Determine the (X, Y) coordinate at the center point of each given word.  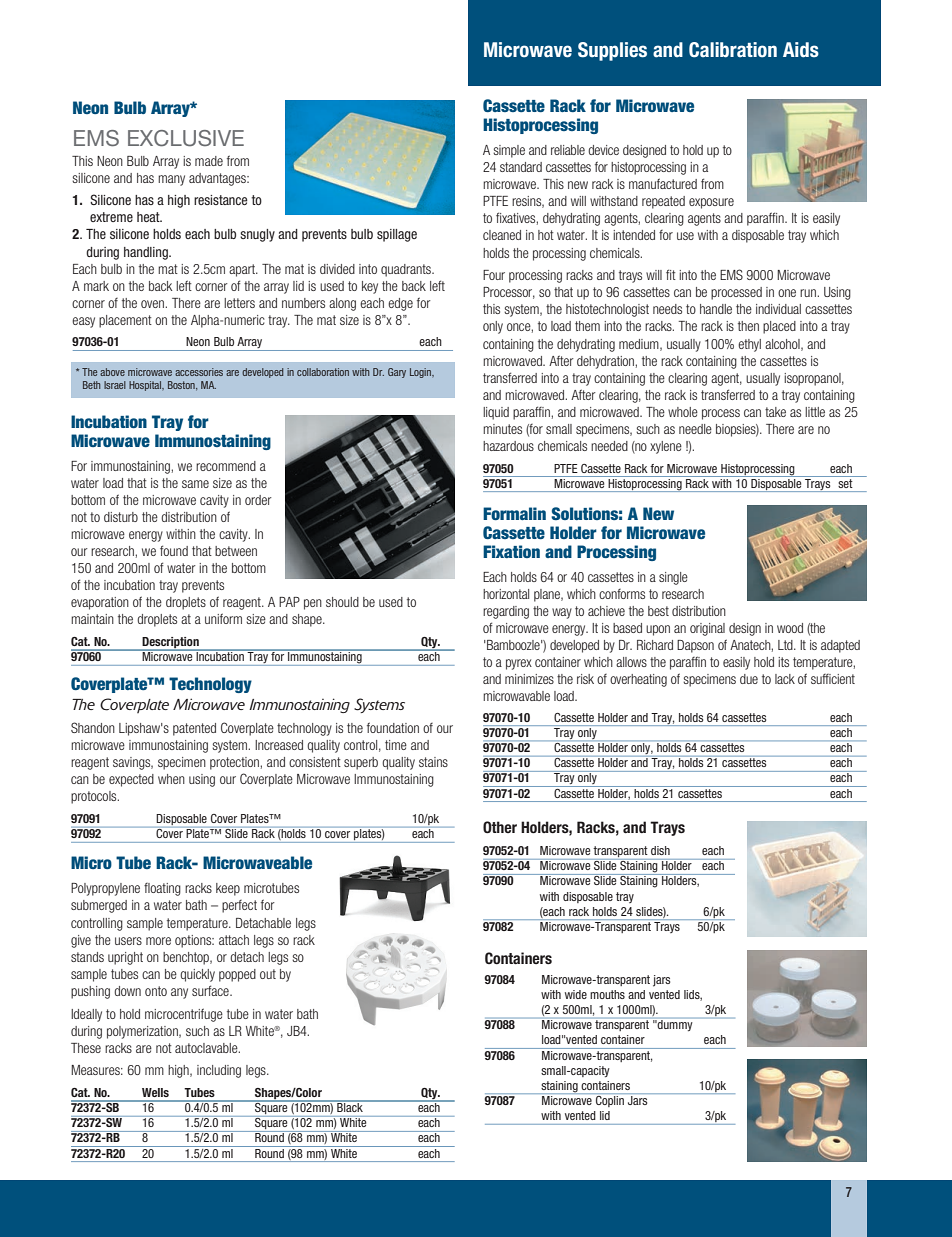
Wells (155, 1092)
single (673, 578)
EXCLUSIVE (186, 138)
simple (509, 151)
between (236, 551)
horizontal (506, 594)
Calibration (733, 50)
